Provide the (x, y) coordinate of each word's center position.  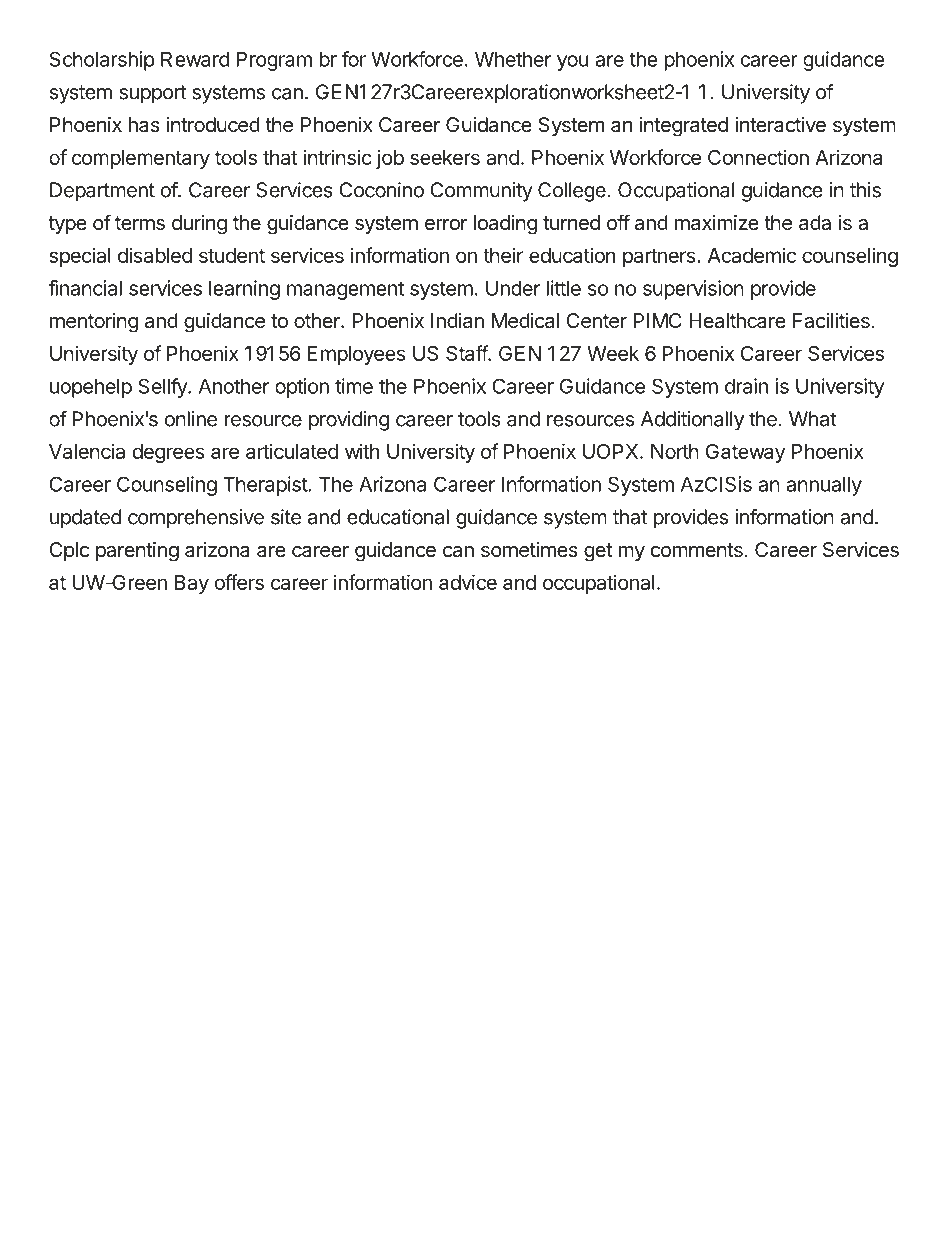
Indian (457, 320)
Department (102, 192)
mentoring (94, 323)
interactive (780, 125)
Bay (192, 584)
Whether (513, 59)
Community (481, 192)
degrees (169, 453)
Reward (195, 59)
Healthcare (737, 321)
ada (815, 223)
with (362, 451)
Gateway (745, 453)
